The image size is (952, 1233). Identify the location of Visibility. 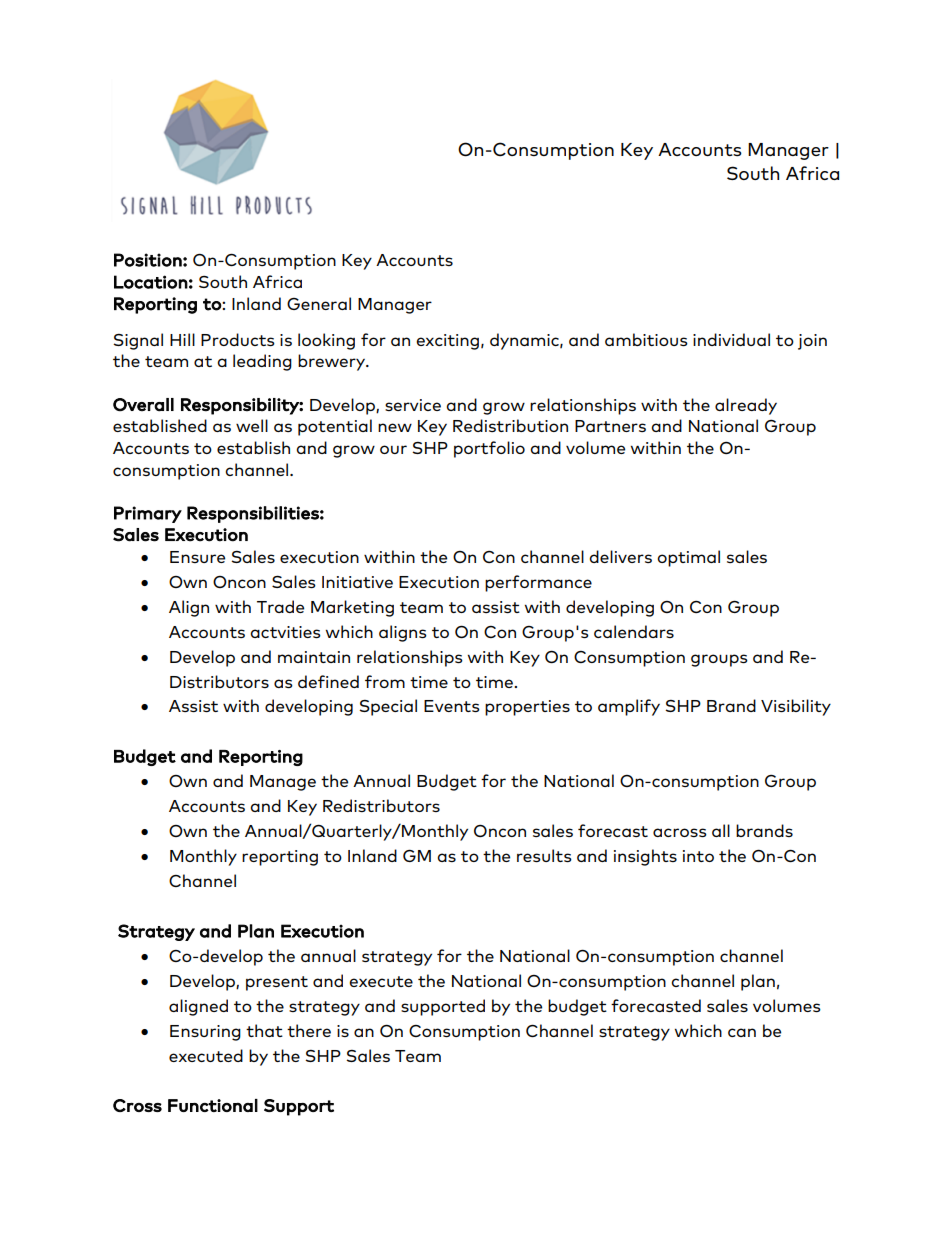
(796, 707).
